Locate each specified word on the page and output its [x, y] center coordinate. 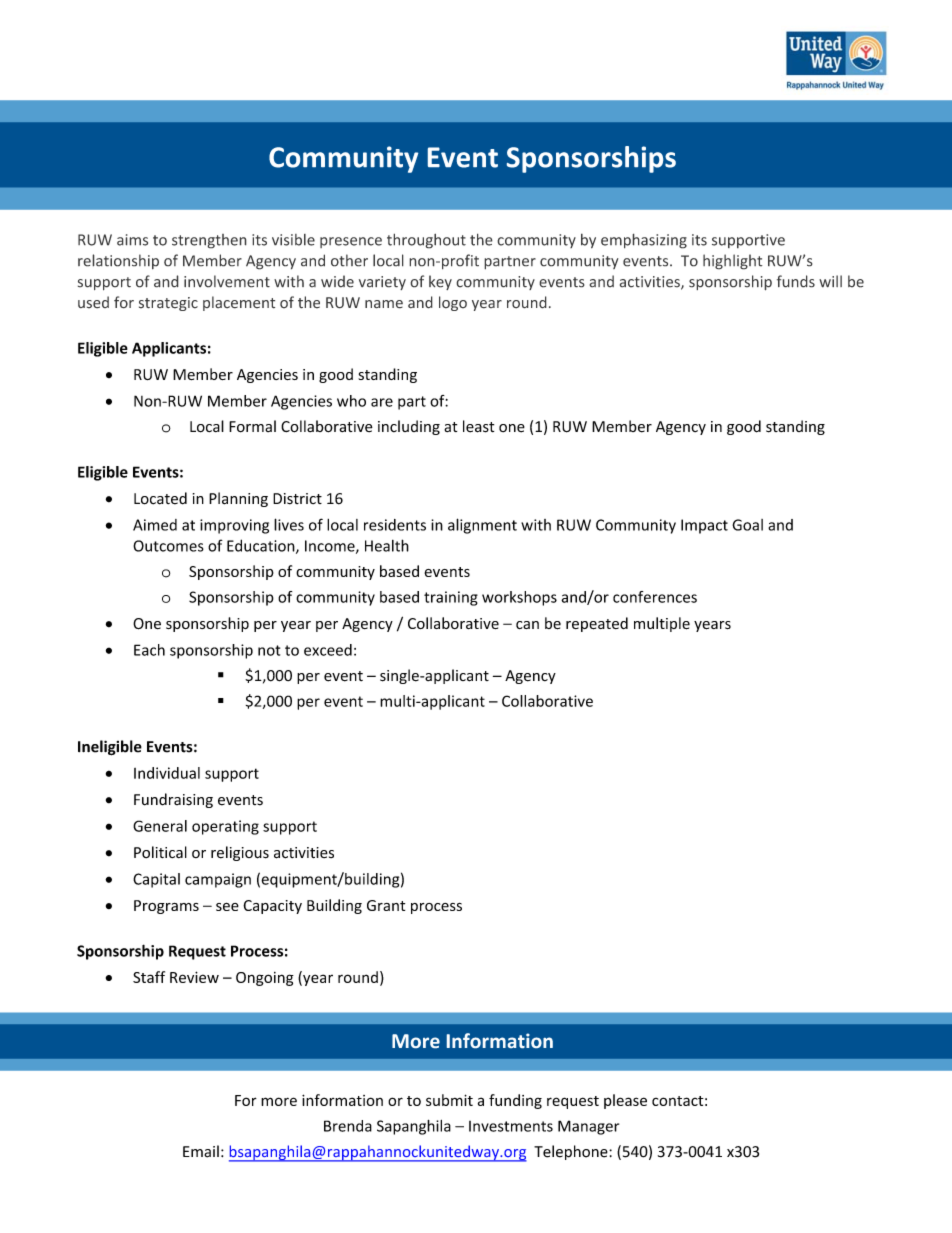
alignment [482, 526]
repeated [597, 624]
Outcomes [168, 546]
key [440, 282]
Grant [386, 905]
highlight [733, 262]
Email [201, 1151]
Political [160, 852]
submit [449, 1100]
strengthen [209, 241]
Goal [747, 525]
